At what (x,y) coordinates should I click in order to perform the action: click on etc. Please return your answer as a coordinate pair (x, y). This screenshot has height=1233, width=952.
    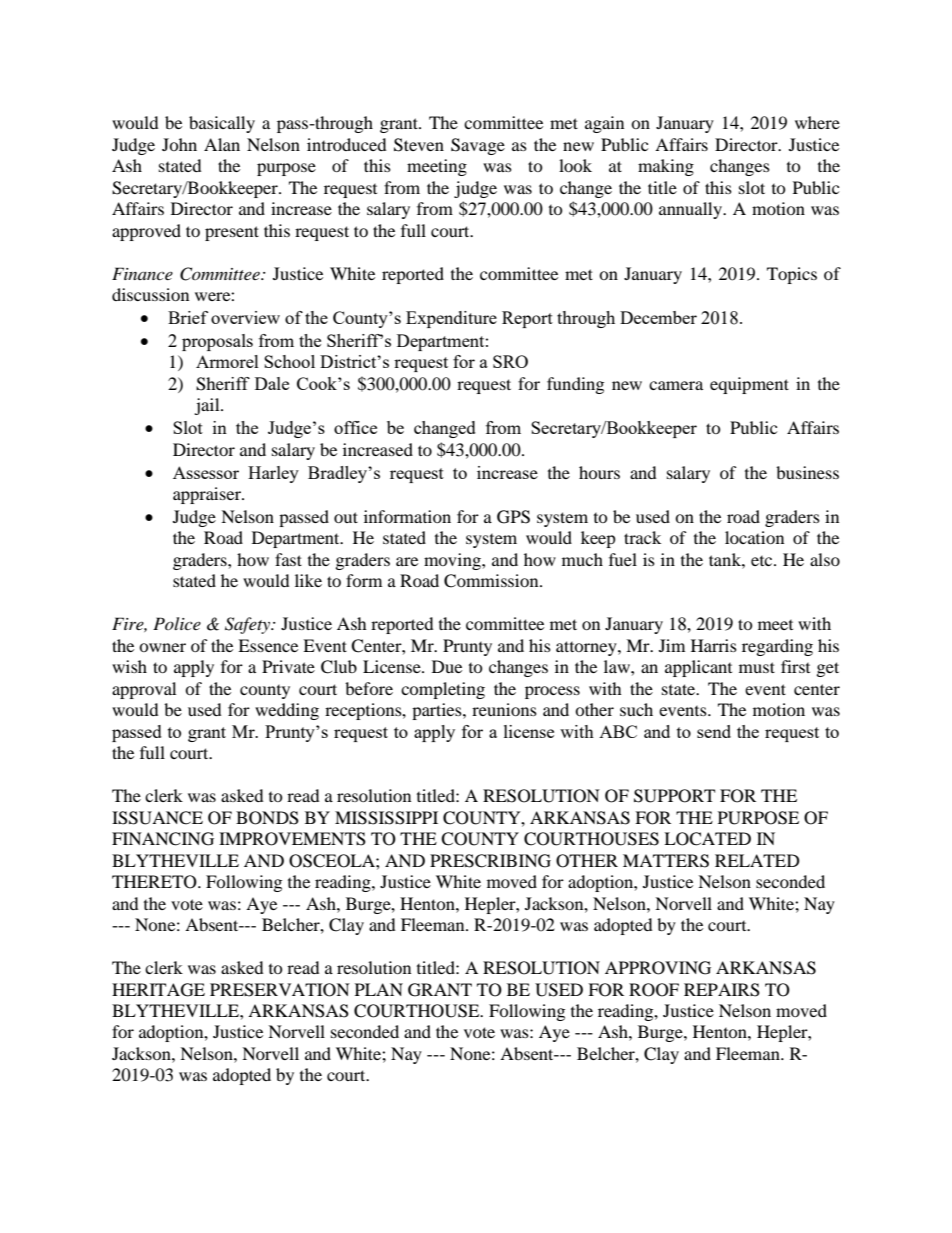
    Looking at the image, I should click on (763, 561).
